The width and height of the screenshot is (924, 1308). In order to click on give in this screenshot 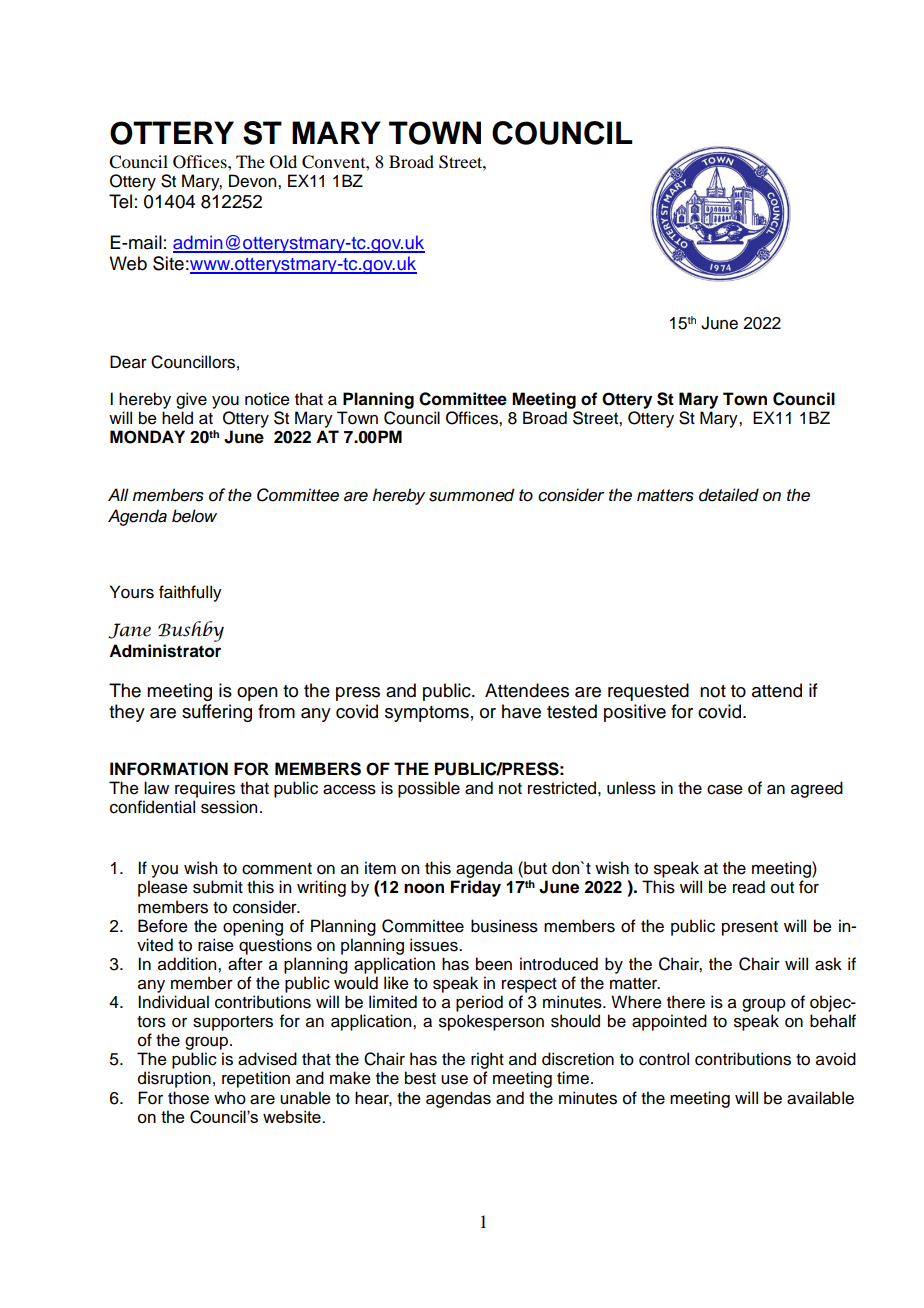, I will do `click(191, 400)`.
